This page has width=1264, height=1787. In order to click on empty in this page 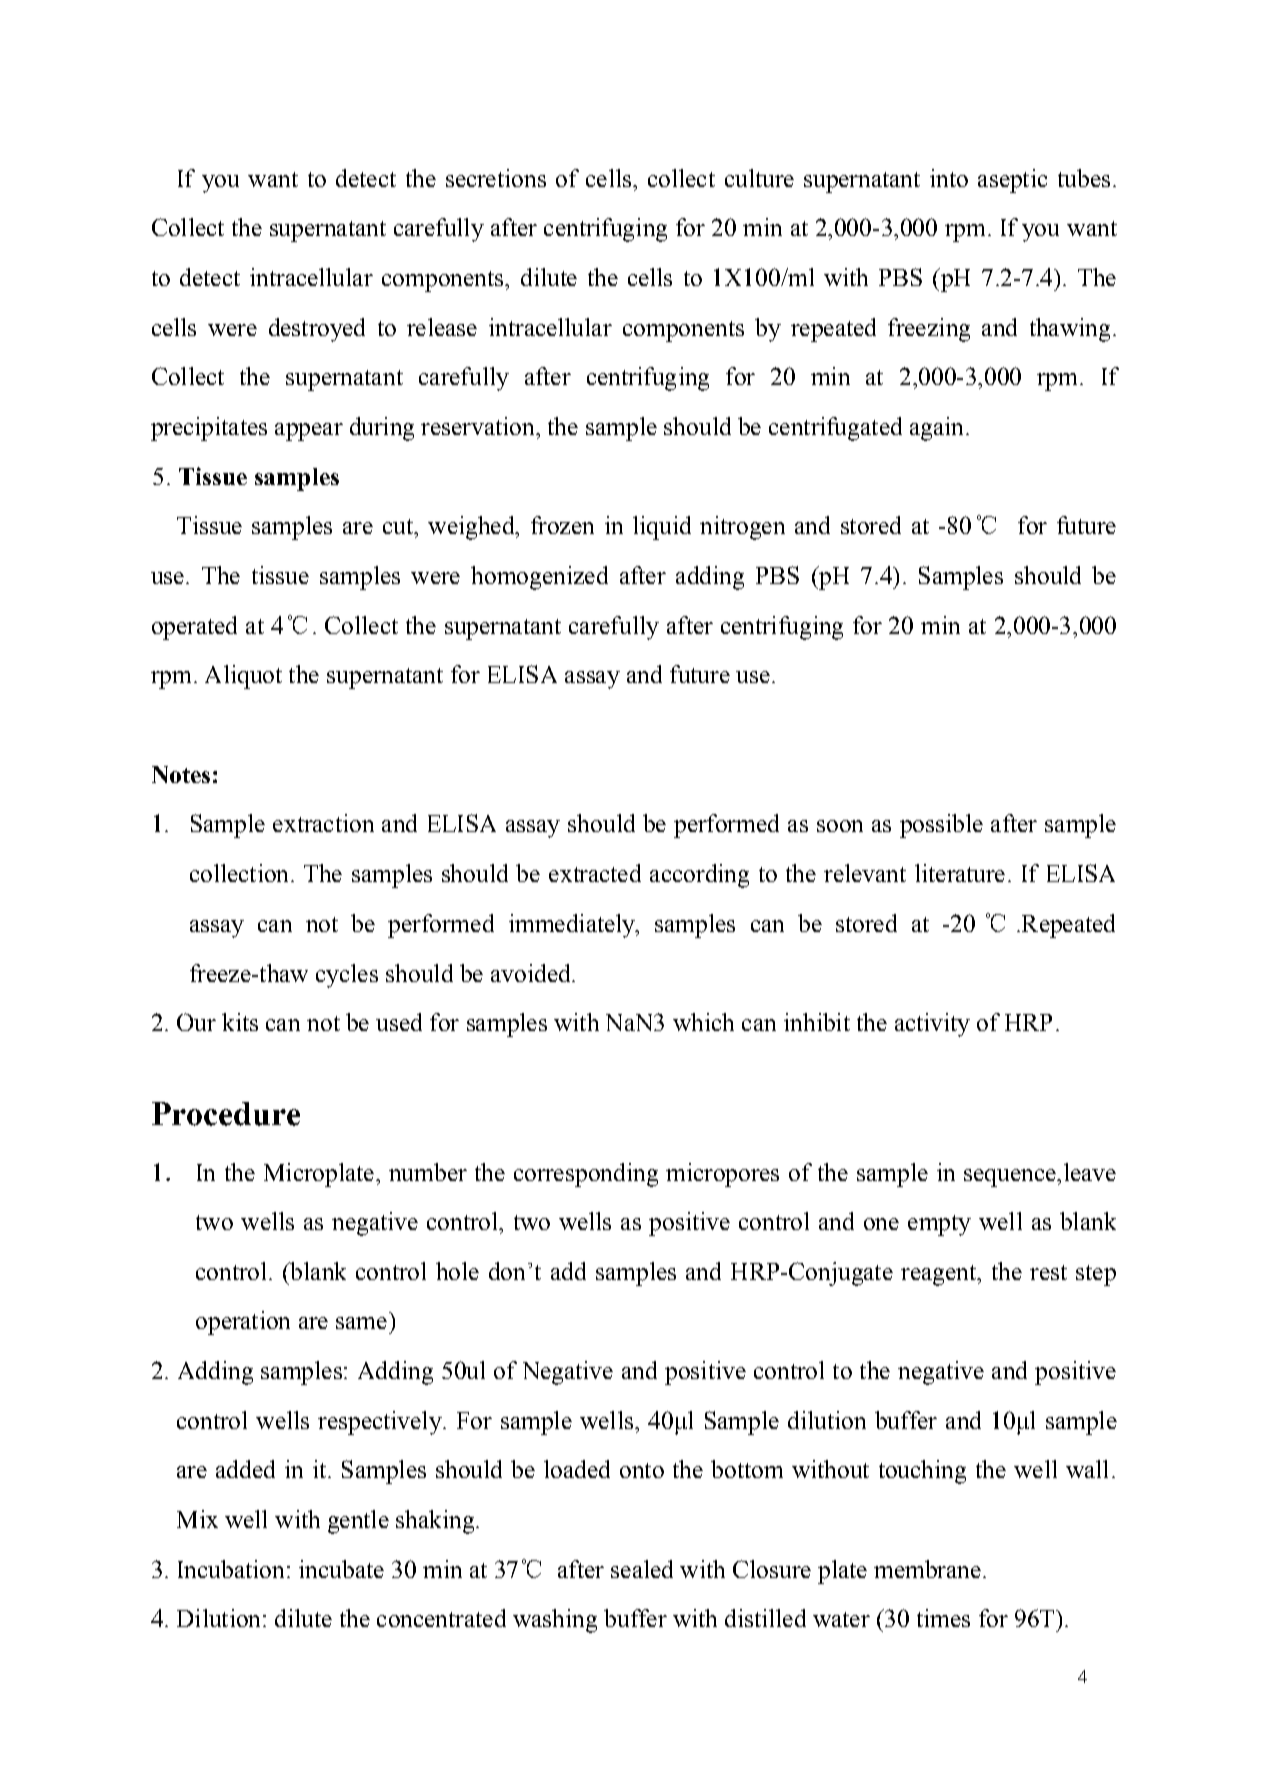, I will do `click(939, 1225)`.
